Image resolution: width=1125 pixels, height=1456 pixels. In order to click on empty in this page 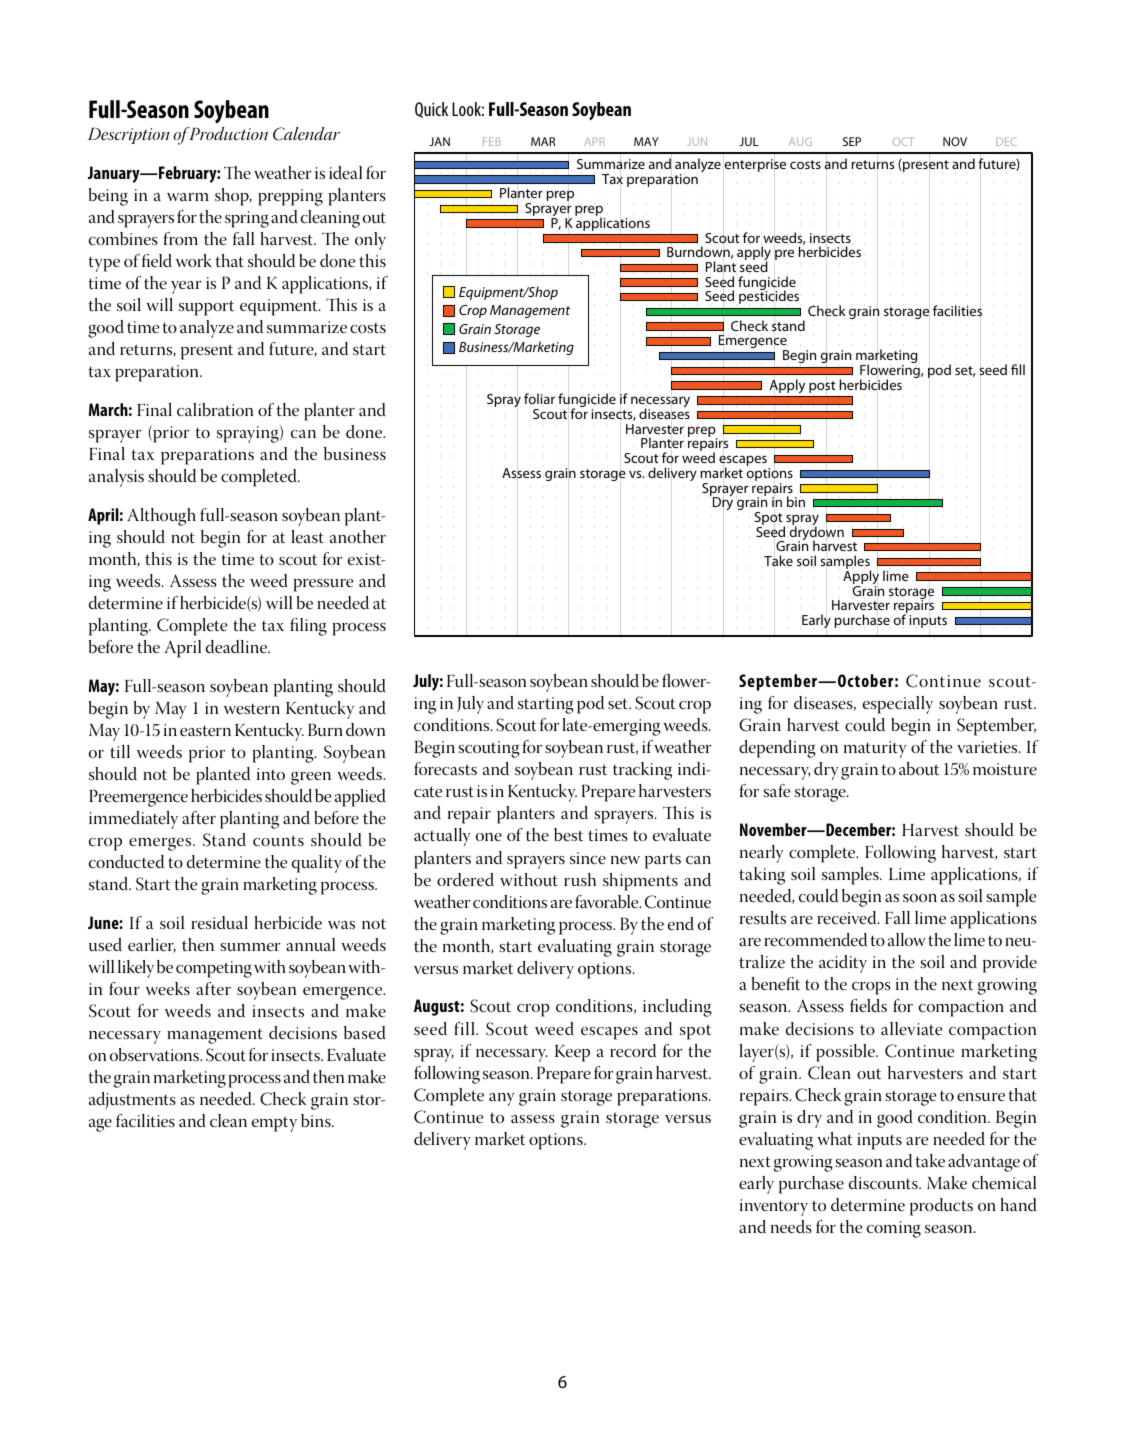, I will do `click(274, 1124)`.
